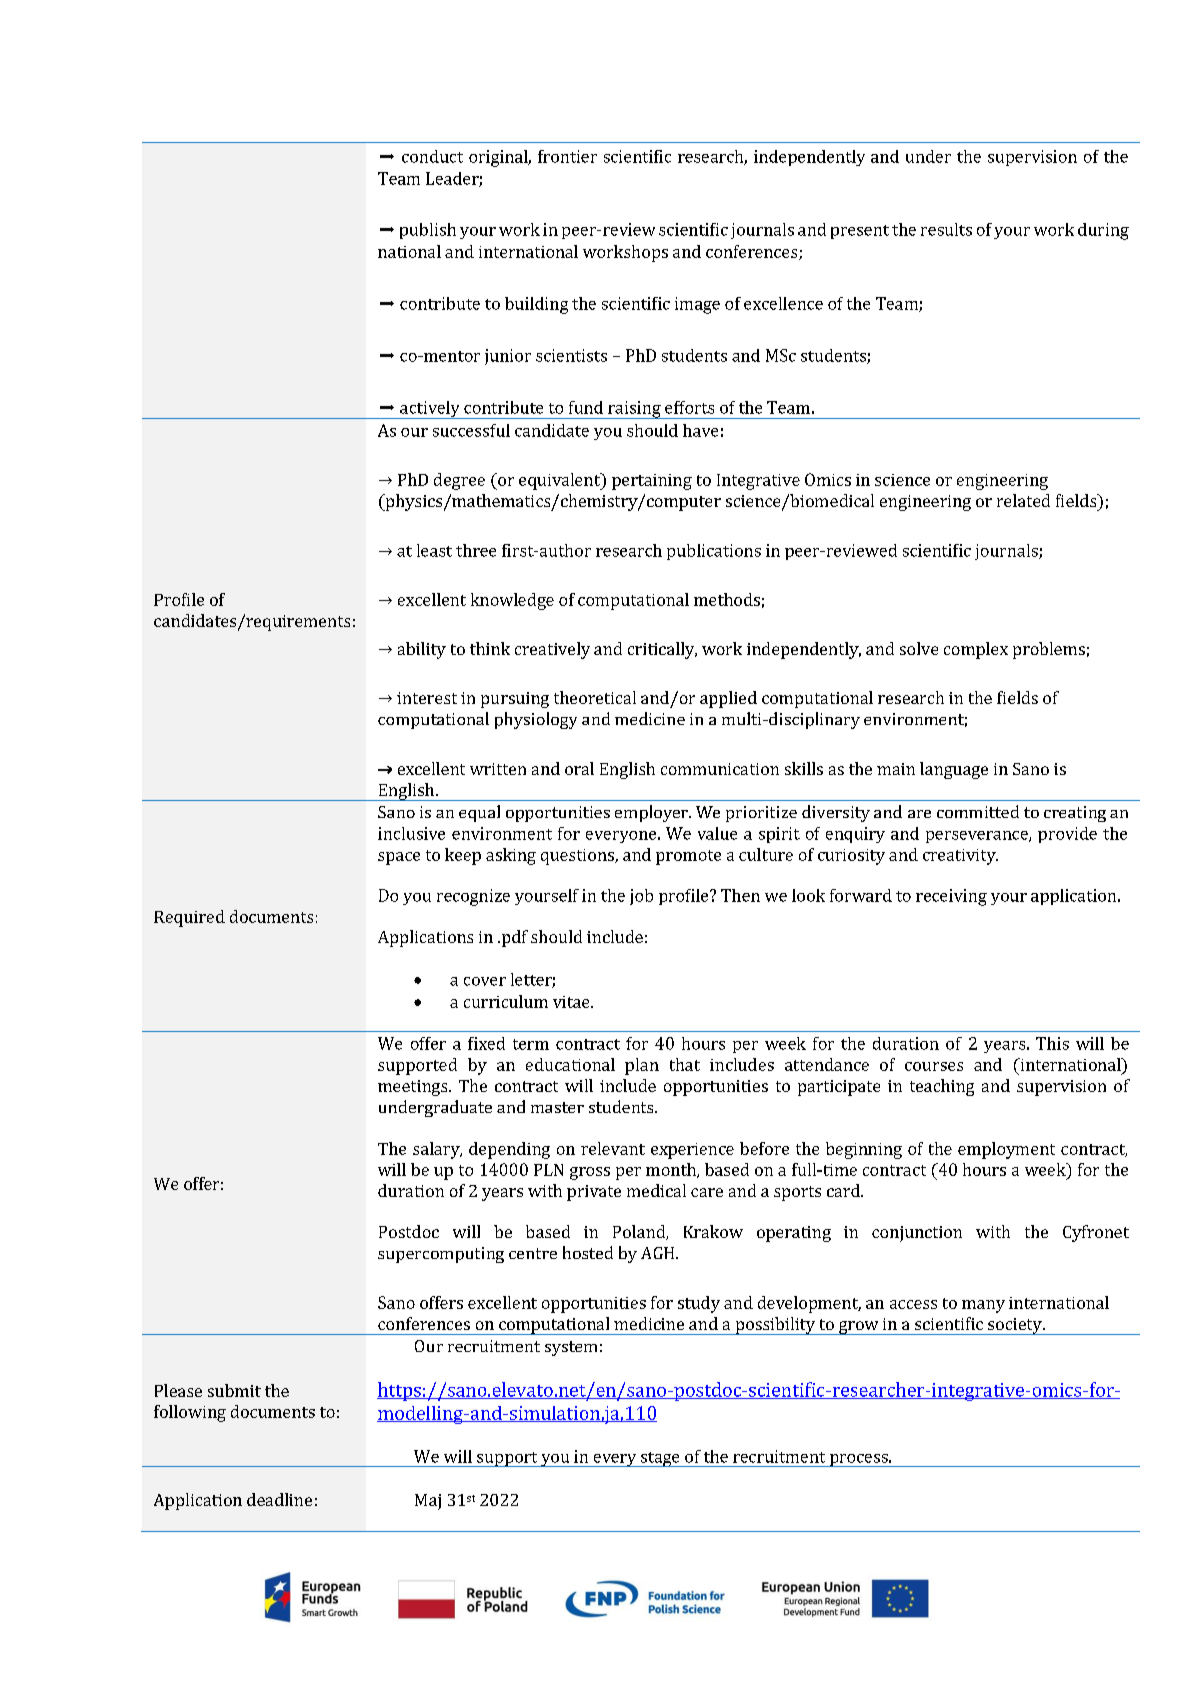 The height and width of the screenshot is (1690, 1195). I want to click on employment, so click(1006, 1150).
